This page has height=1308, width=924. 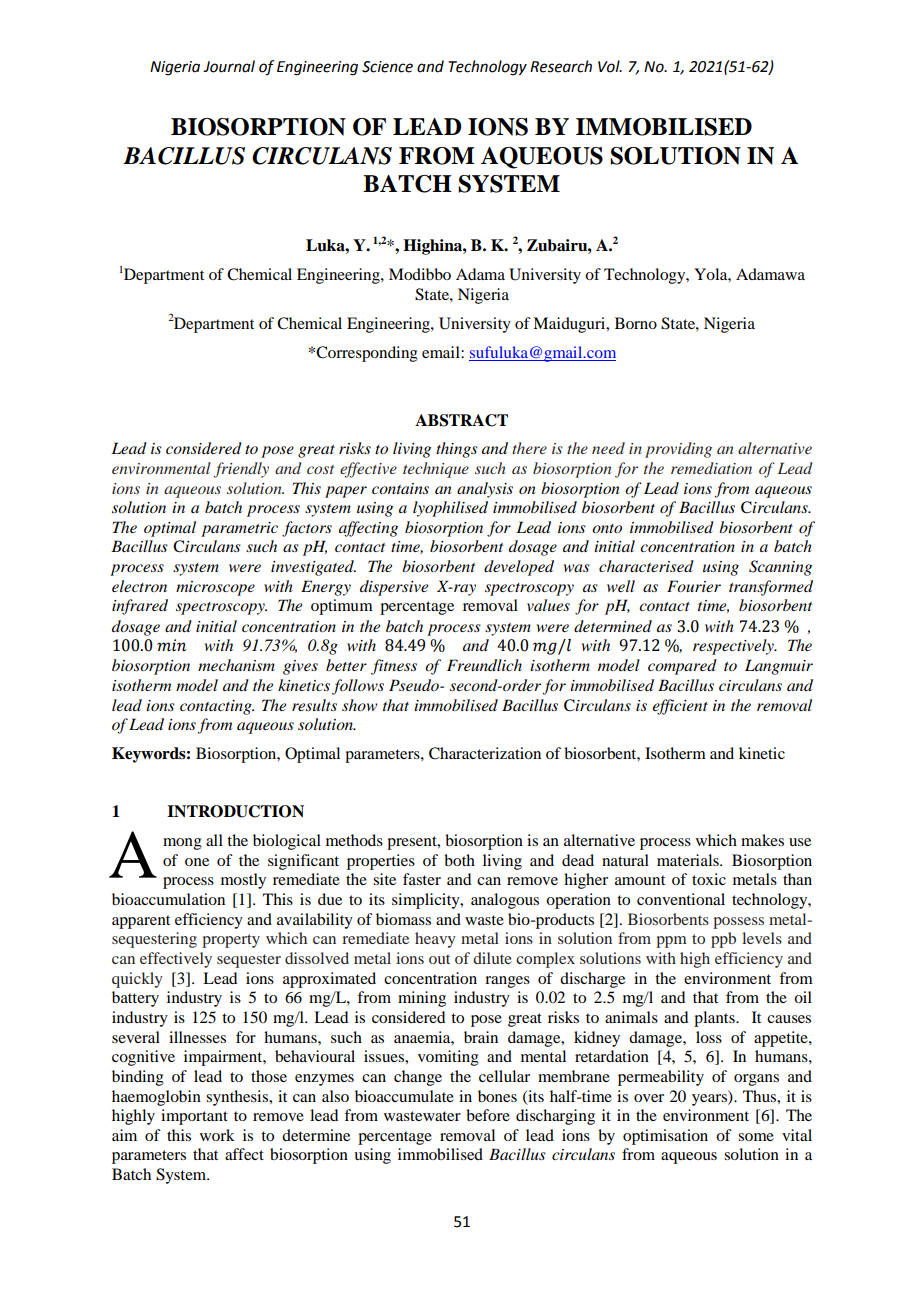 I want to click on important, so click(x=194, y=1117).
